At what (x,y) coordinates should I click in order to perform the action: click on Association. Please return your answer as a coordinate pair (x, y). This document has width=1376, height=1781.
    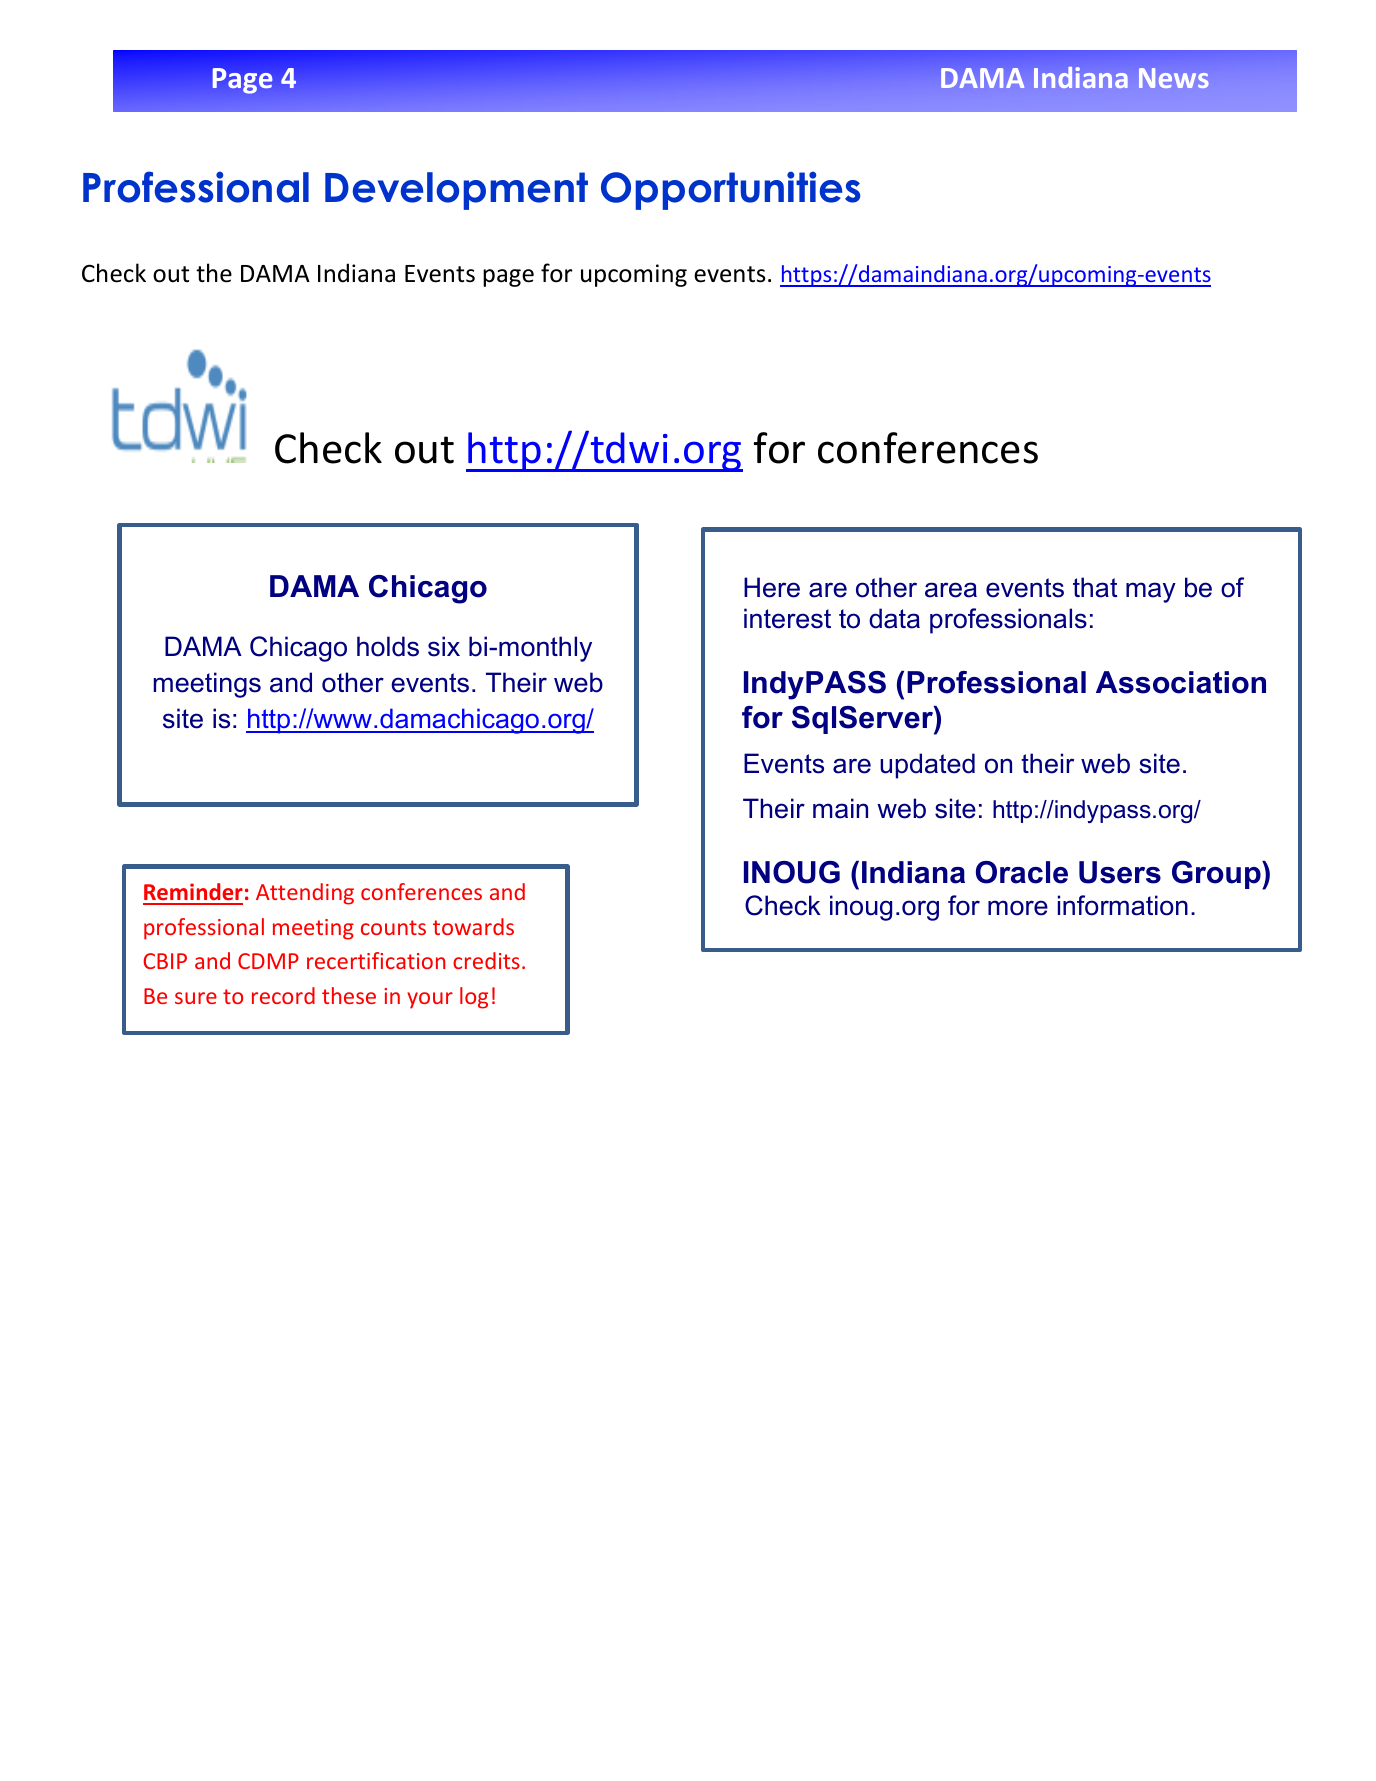
    Looking at the image, I should click on (1181, 682).
